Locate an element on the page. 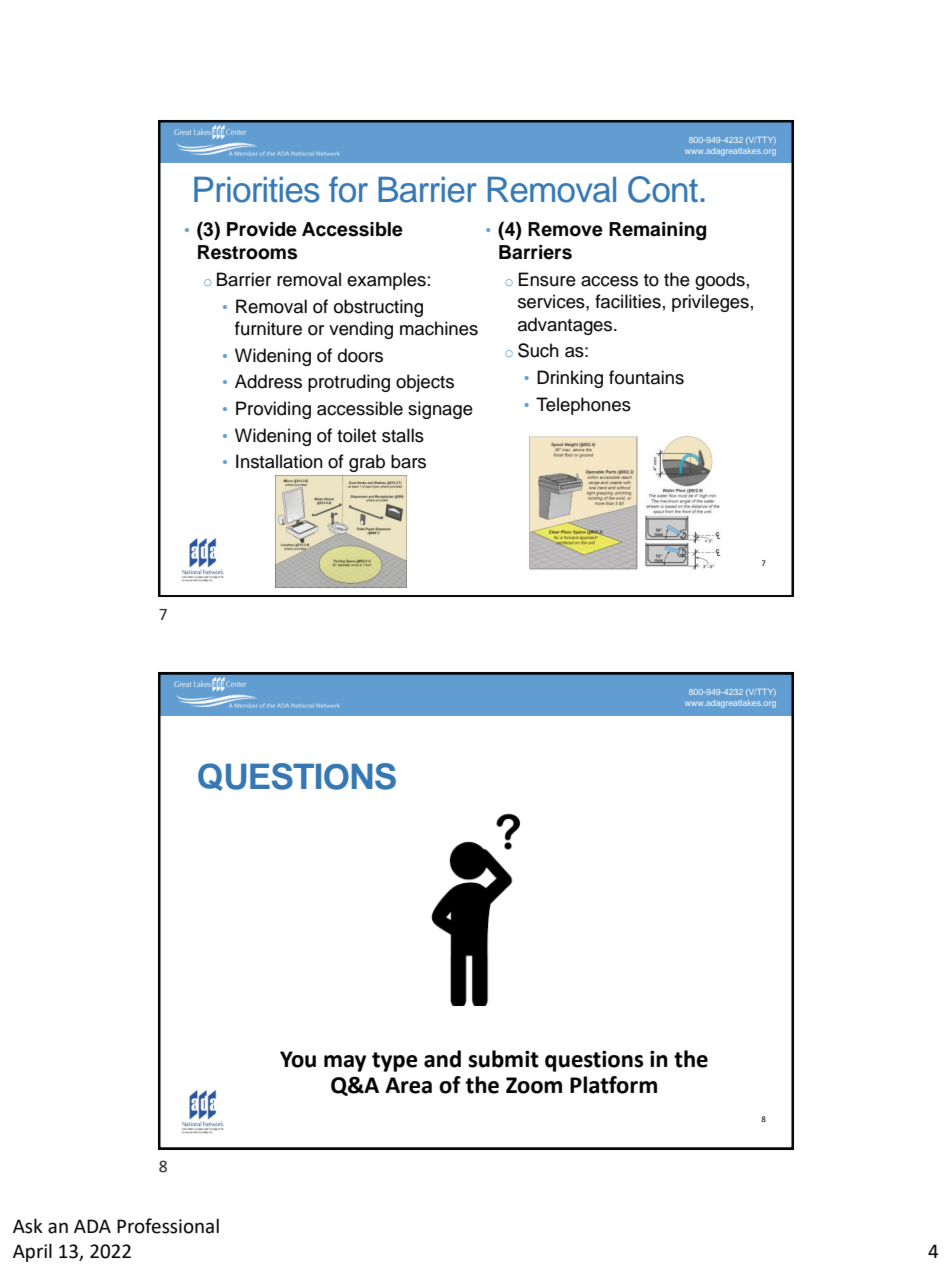 The image size is (952, 1270). type is located at coordinates (395, 1062).
